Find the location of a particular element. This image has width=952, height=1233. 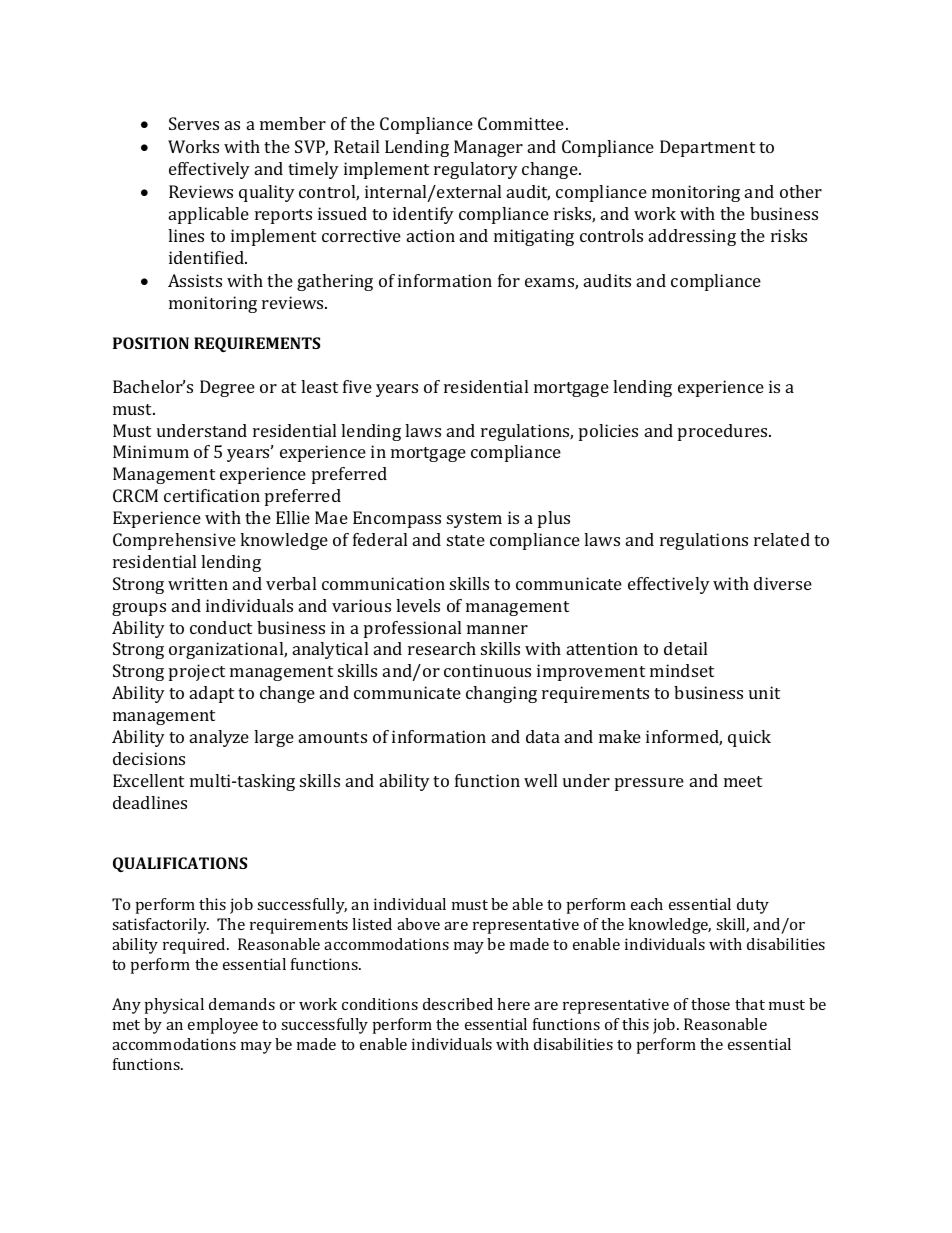

quick is located at coordinates (749, 738).
